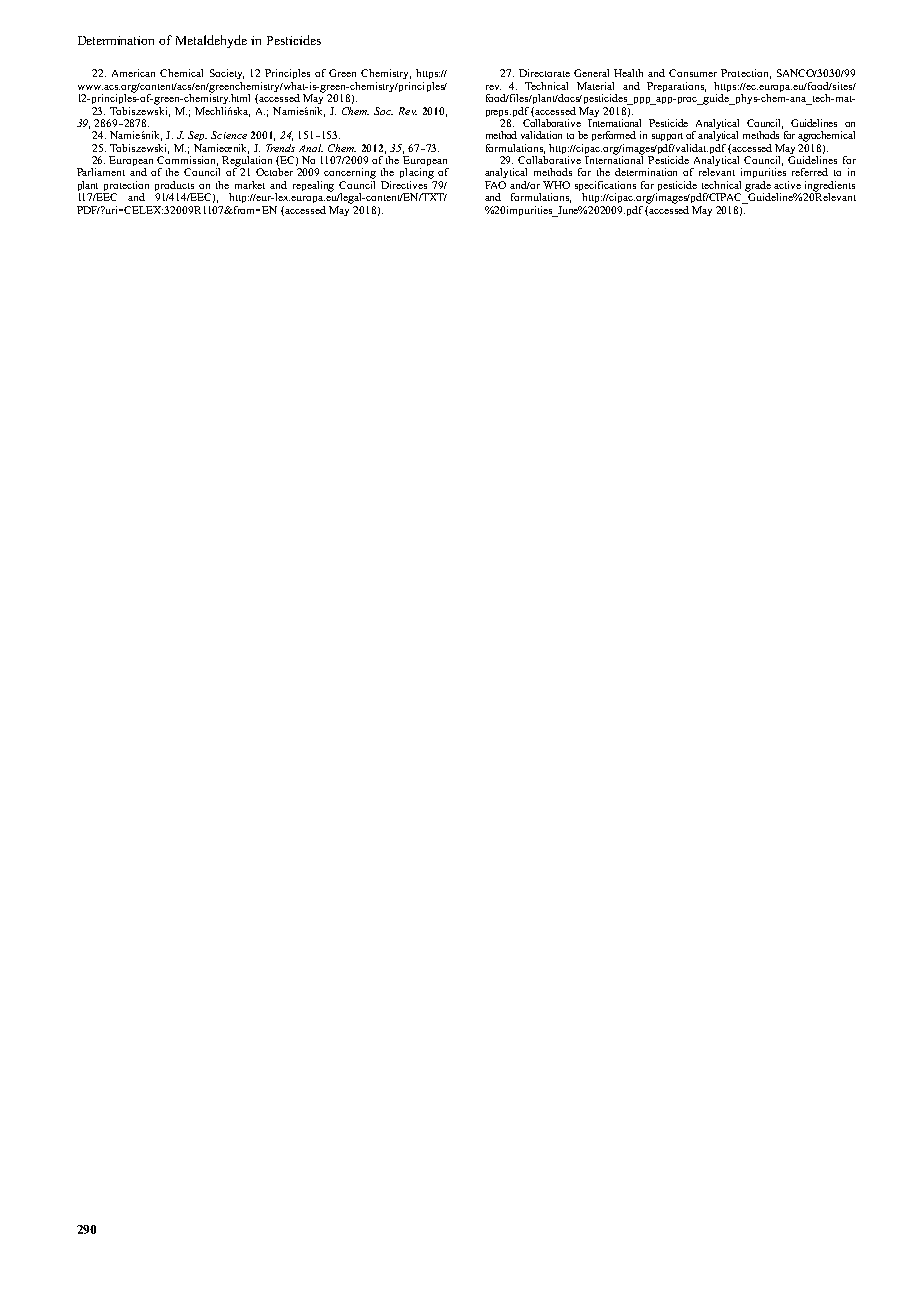  Describe the element at coordinates (544, 73) in the page. I see `Directorate` at that location.
